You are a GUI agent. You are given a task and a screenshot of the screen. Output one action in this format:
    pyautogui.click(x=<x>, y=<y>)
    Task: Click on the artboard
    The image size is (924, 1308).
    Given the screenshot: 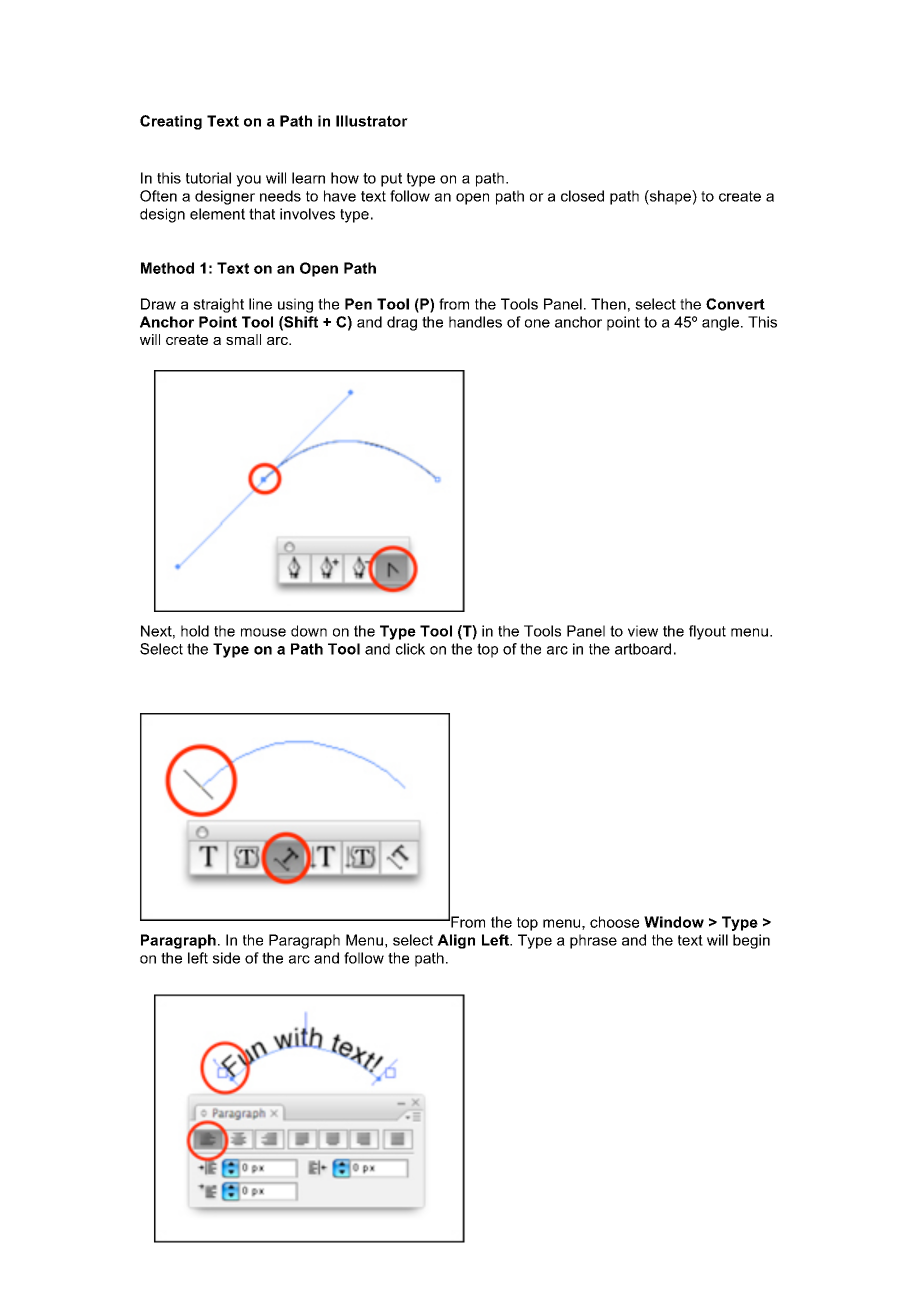 What is the action you would take?
    pyautogui.click(x=643, y=649)
